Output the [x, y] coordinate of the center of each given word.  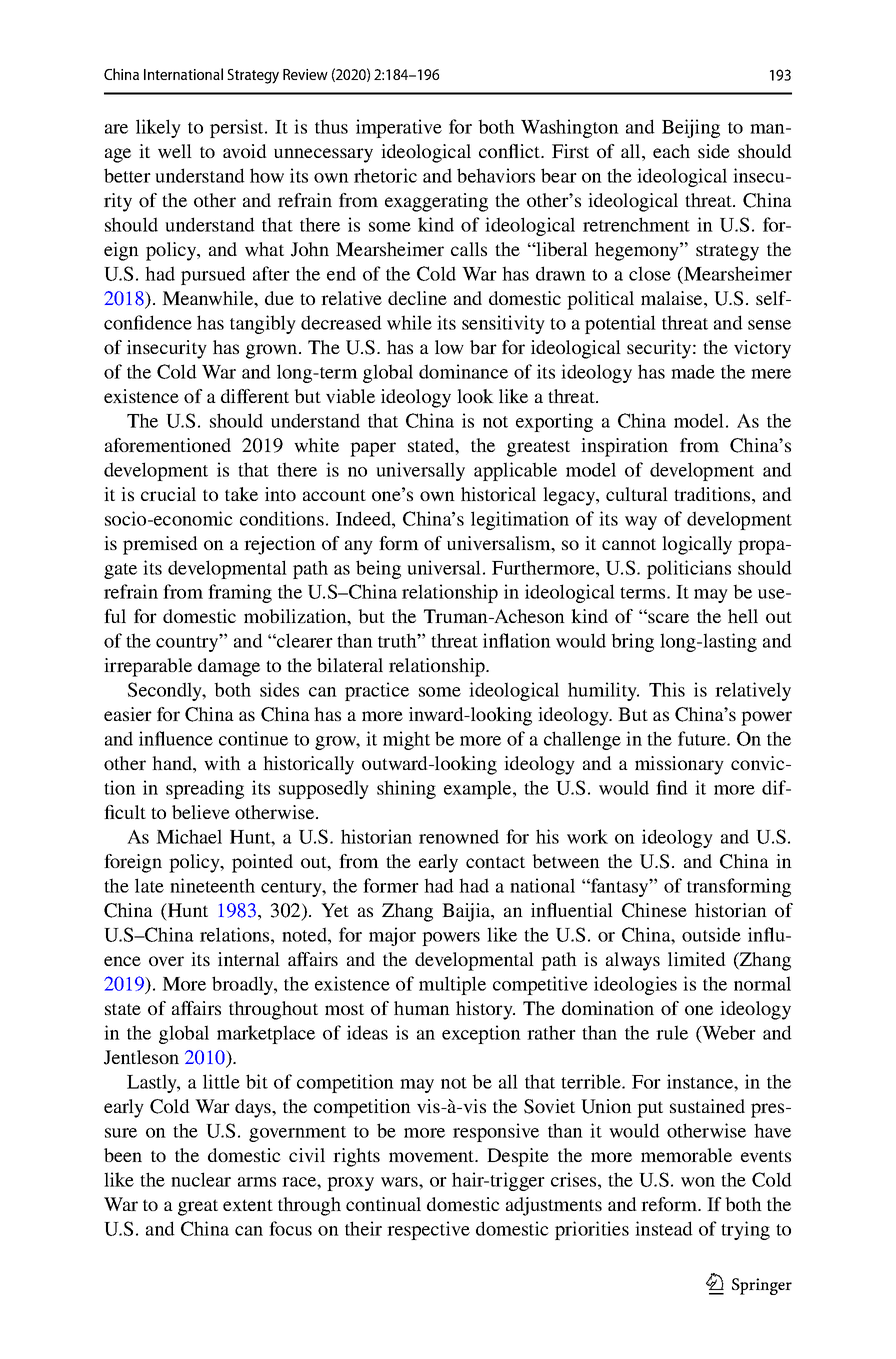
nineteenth [212, 885]
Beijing [691, 128]
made [693, 371]
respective [428, 1230]
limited [697, 959]
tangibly [263, 324]
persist [238, 128]
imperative [399, 128]
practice [377, 691]
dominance [463, 371]
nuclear [201, 1179]
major [392, 936]
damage [229, 667]
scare [667, 617]
